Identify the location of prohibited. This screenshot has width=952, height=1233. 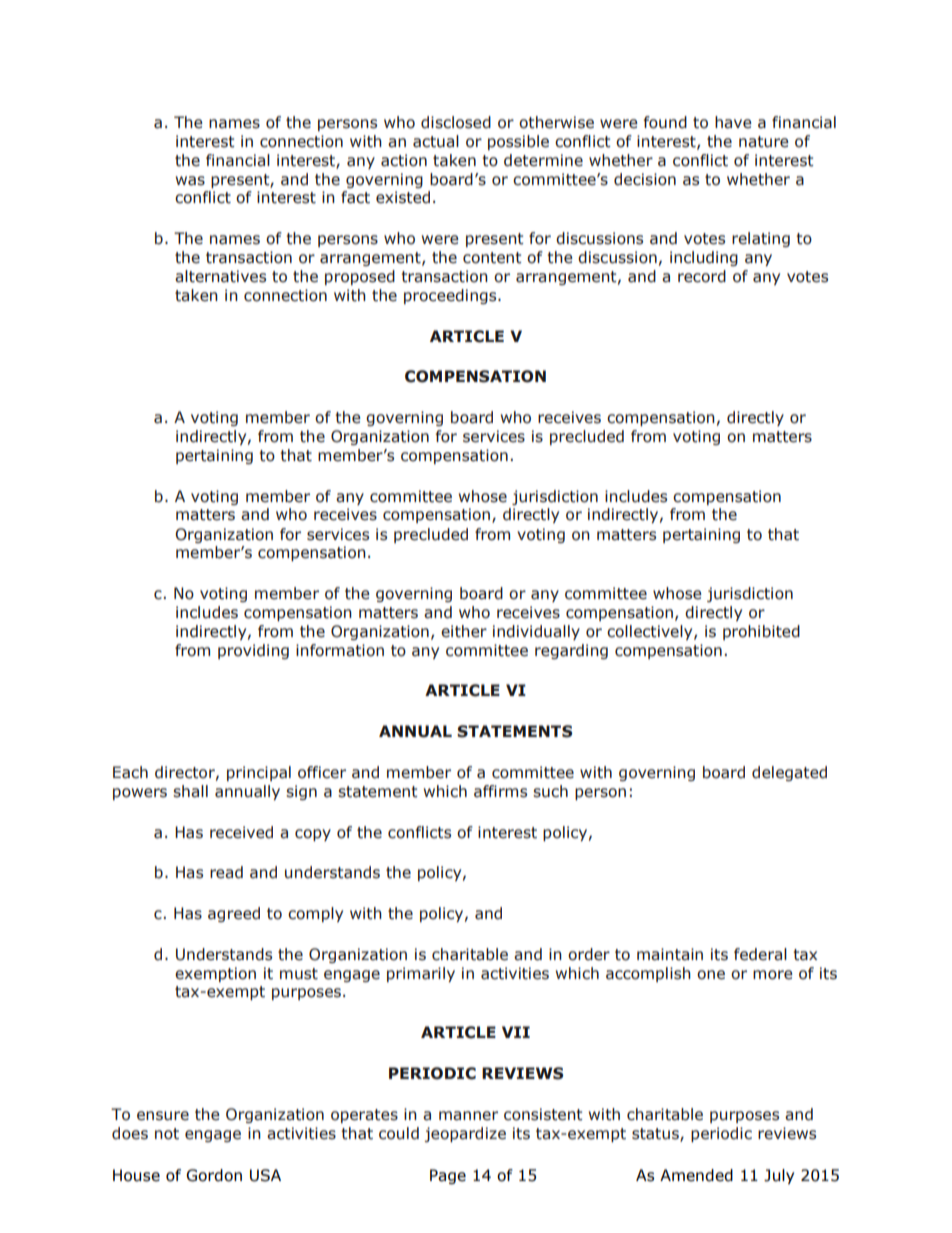
(761, 632).
